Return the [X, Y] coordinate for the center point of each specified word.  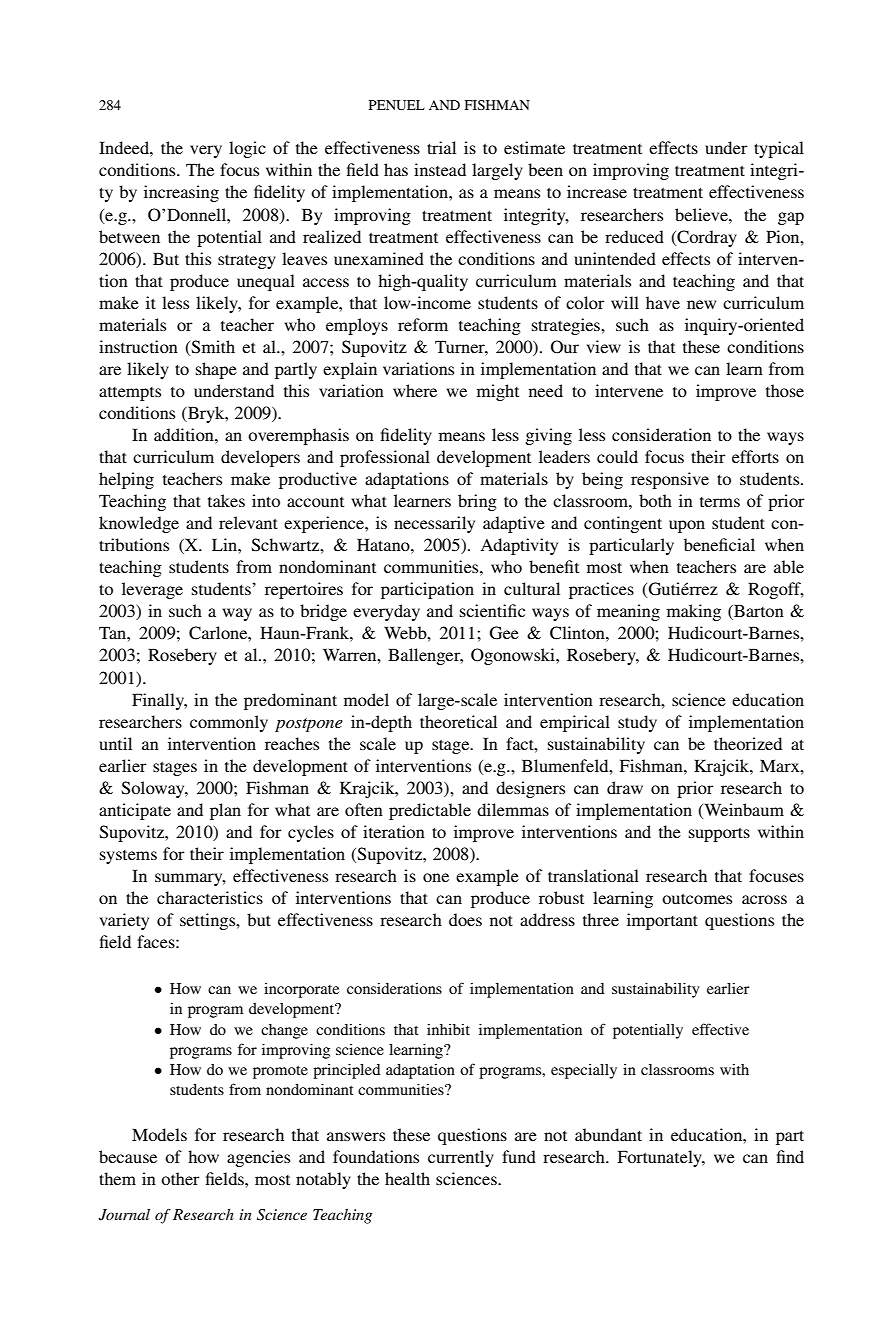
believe [702, 214]
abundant [608, 1134]
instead [440, 169]
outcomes [697, 898]
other [180, 1178]
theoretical [458, 721]
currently [461, 1158]
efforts [755, 456]
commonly [229, 723]
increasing [181, 193]
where [415, 390]
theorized [748, 743]
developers [260, 458]
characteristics [210, 897]
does [465, 919]
